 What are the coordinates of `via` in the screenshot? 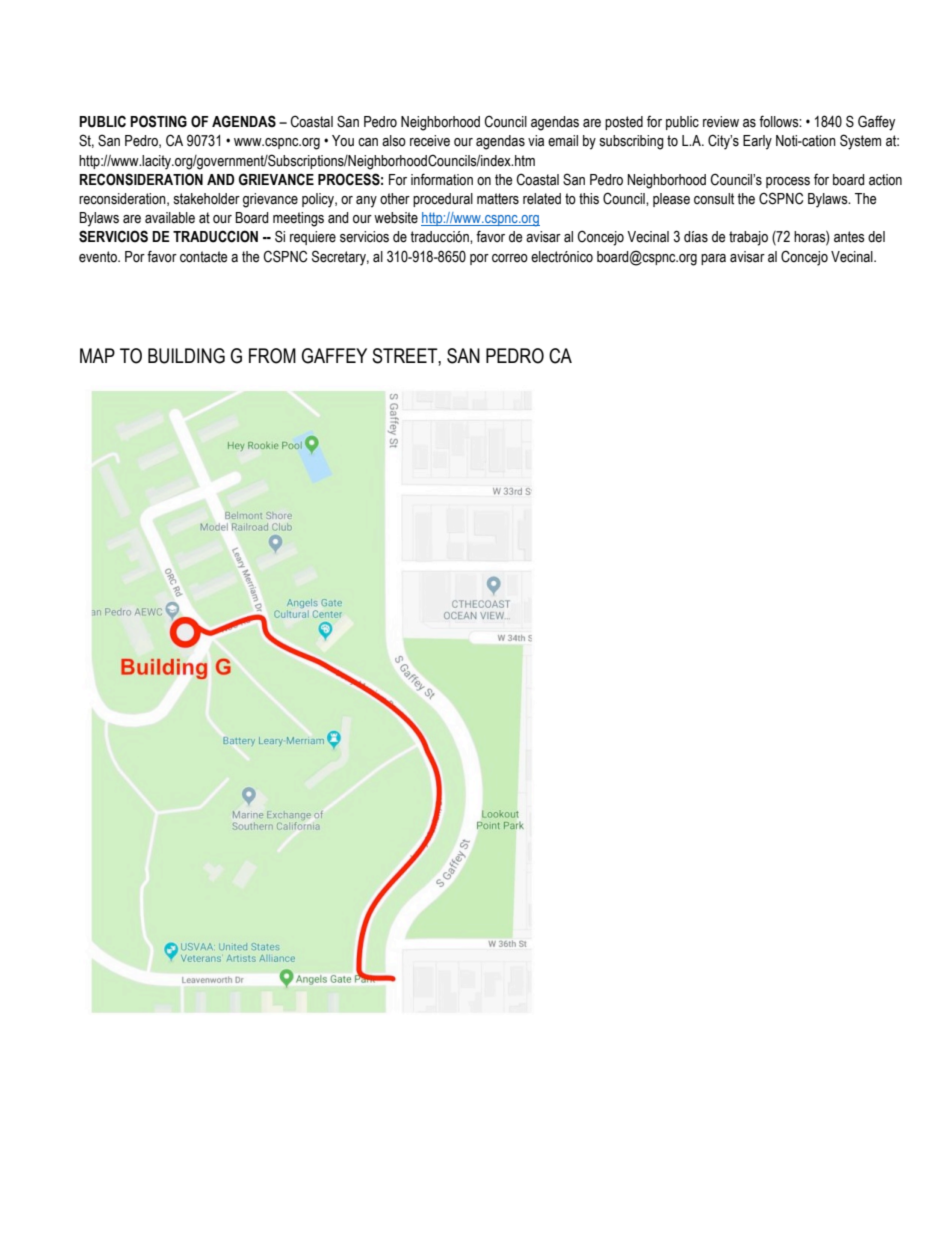 It's located at (536, 141).
